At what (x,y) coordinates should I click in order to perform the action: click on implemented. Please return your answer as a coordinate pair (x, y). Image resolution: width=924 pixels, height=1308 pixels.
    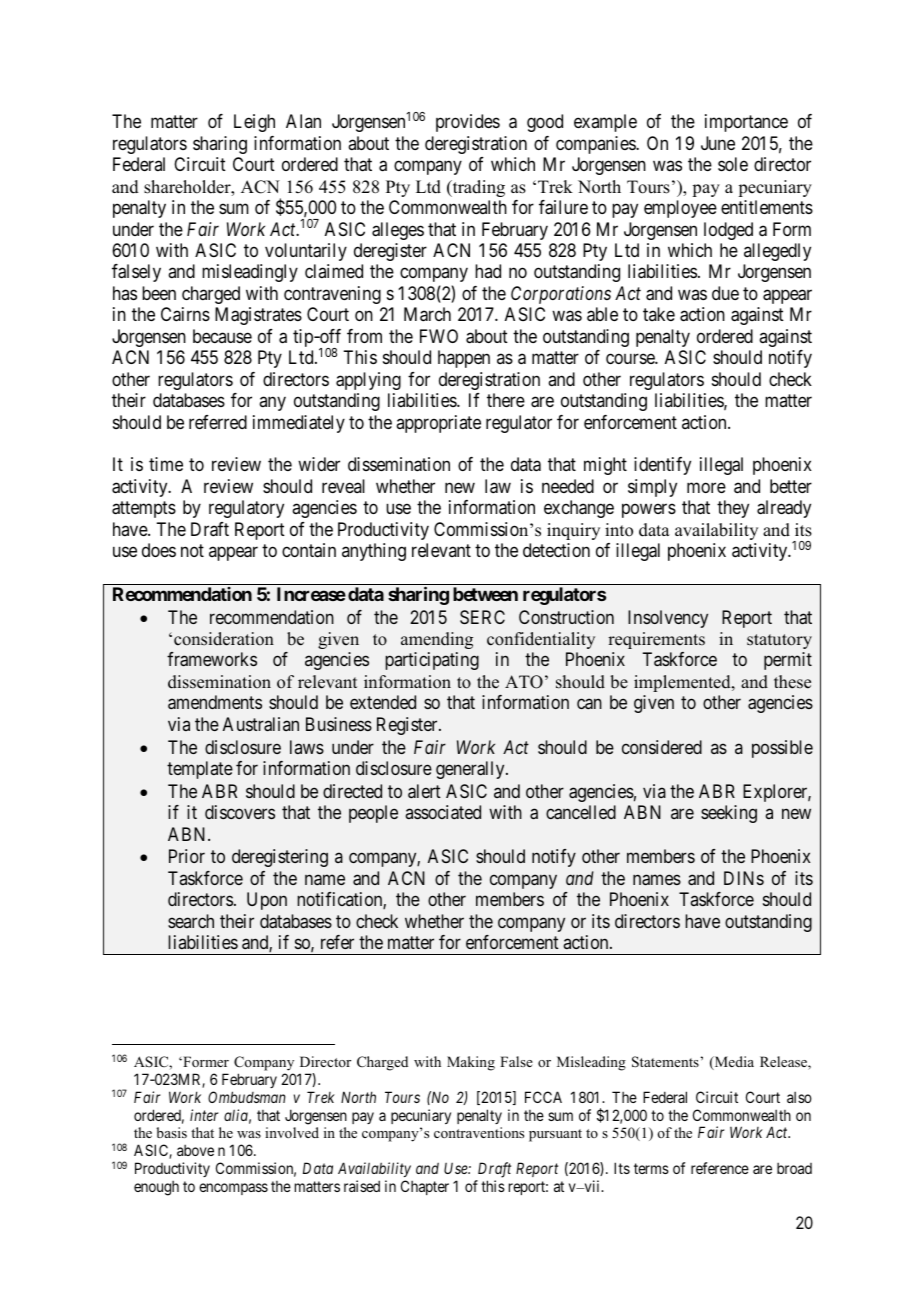
    Looking at the image, I should click on (683, 683).
